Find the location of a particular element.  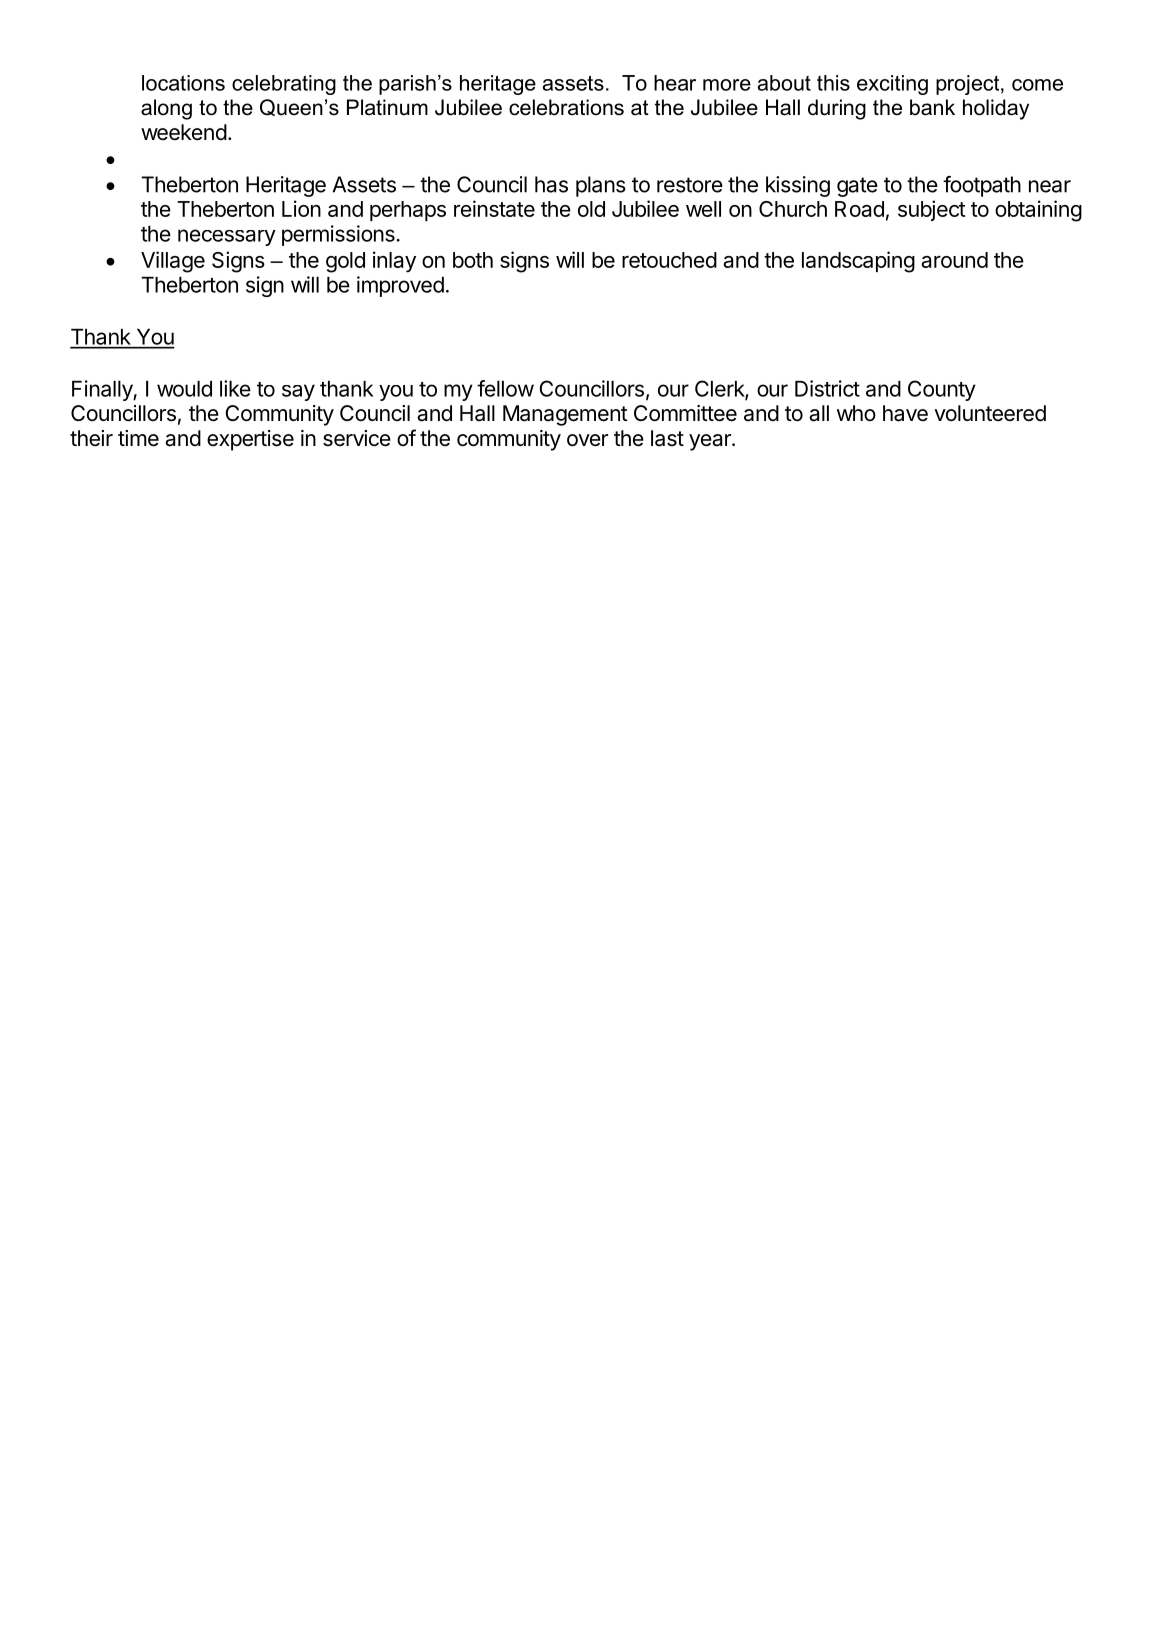

around is located at coordinates (954, 260).
